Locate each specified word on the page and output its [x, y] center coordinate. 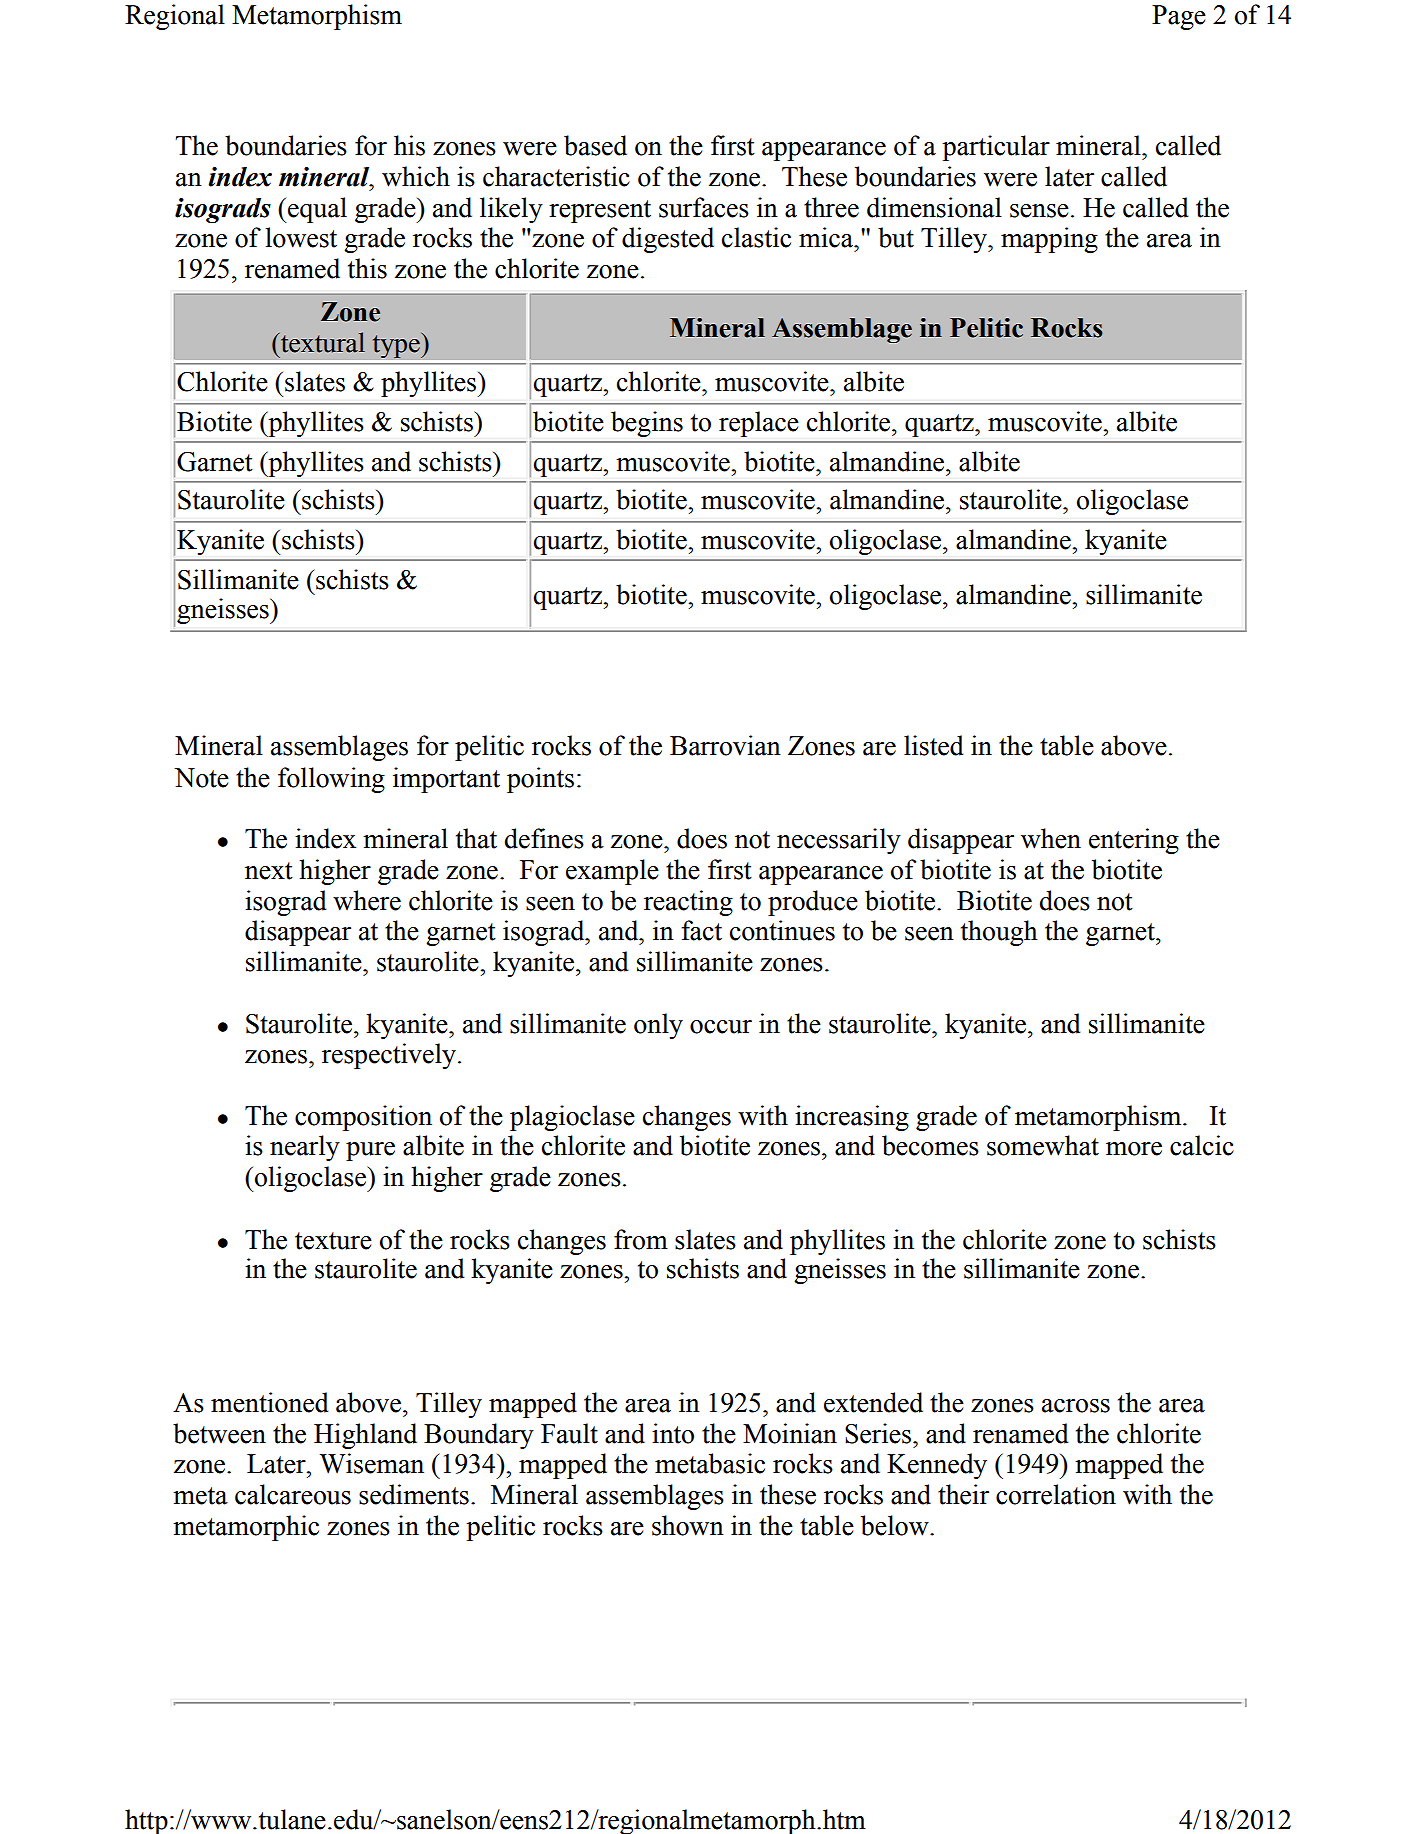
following [331, 780]
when [1051, 838]
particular [996, 148]
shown [688, 1525]
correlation [1056, 1494]
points [540, 780]
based [595, 145]
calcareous [293, 1494]
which [416, 176]
